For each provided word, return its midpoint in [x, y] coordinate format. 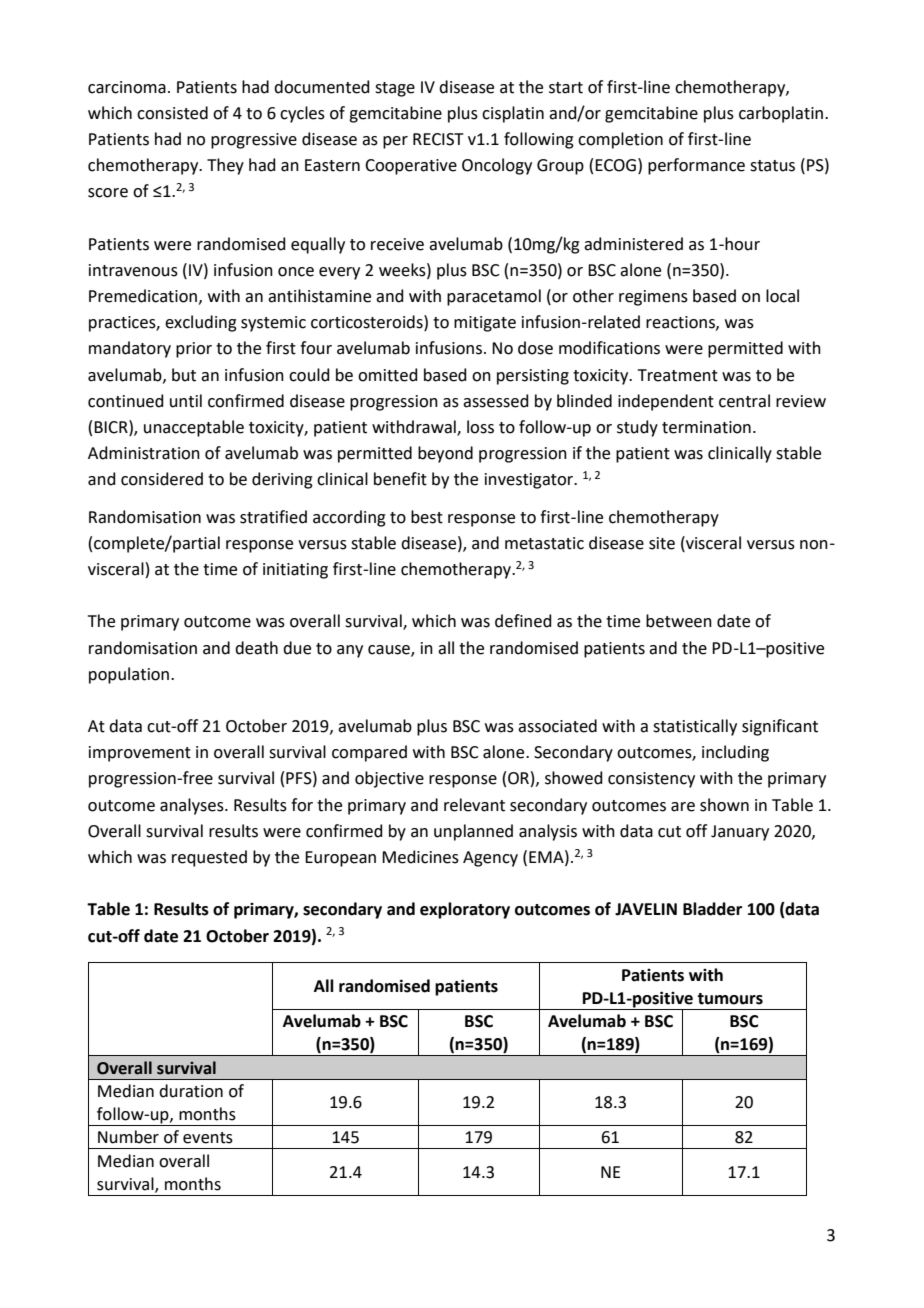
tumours [730, 999]
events [208, 1138]
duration [191, 1091]
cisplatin [513, 114]
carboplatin [781, 114]
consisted [172, 113]
